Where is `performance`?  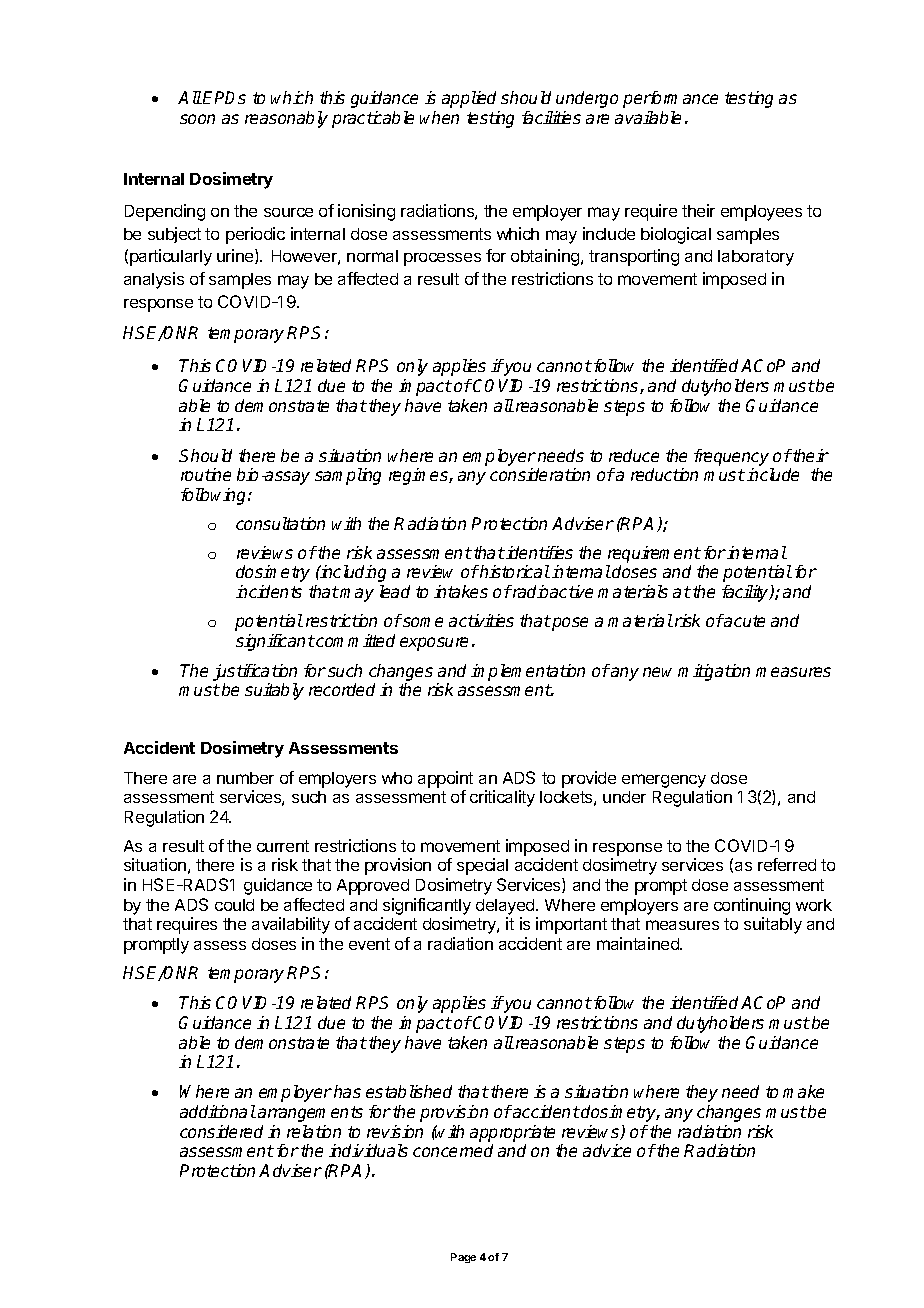
performance is located at coordinates (670, 99).
